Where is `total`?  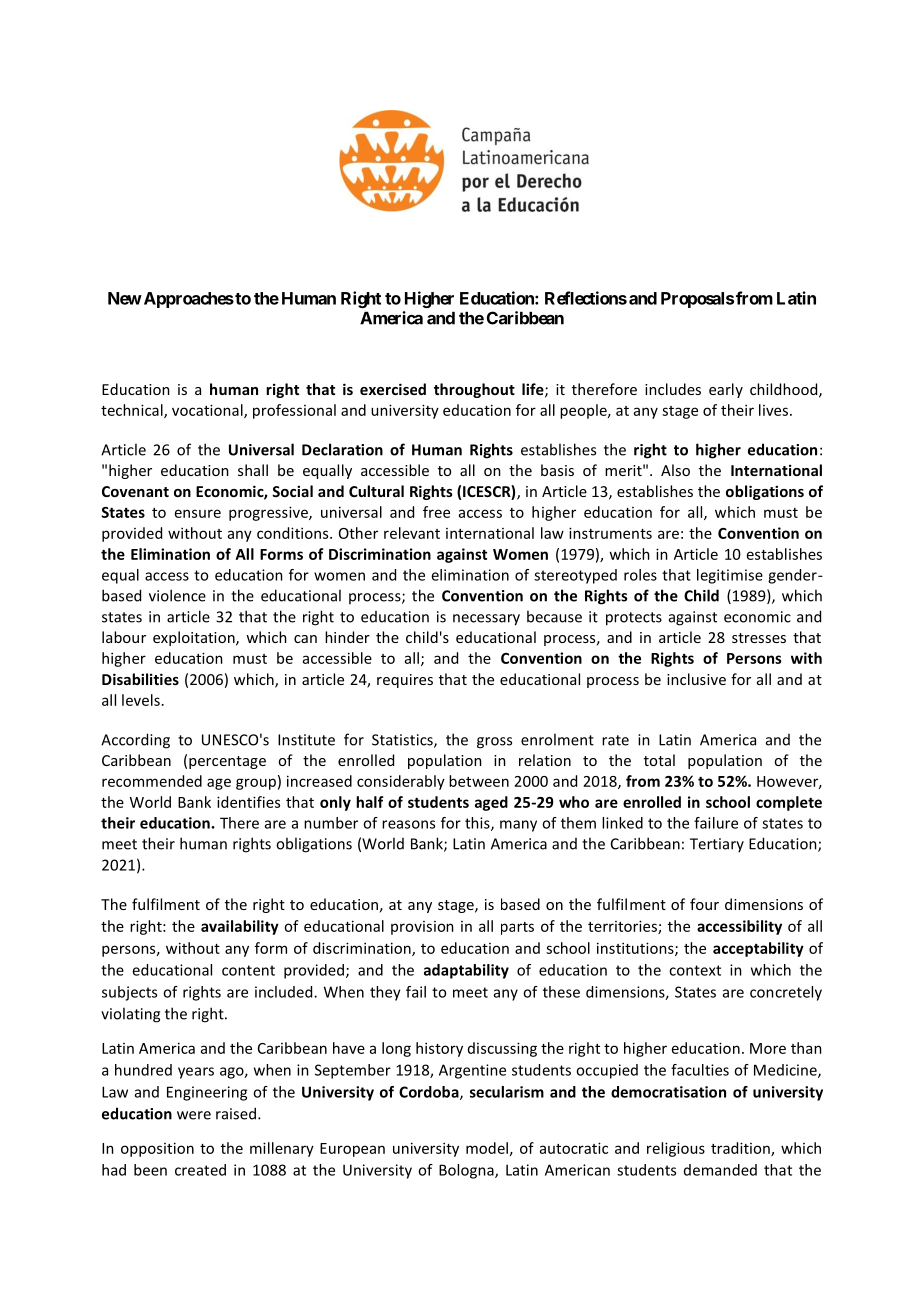 total is located at coordinates (659, 760).
